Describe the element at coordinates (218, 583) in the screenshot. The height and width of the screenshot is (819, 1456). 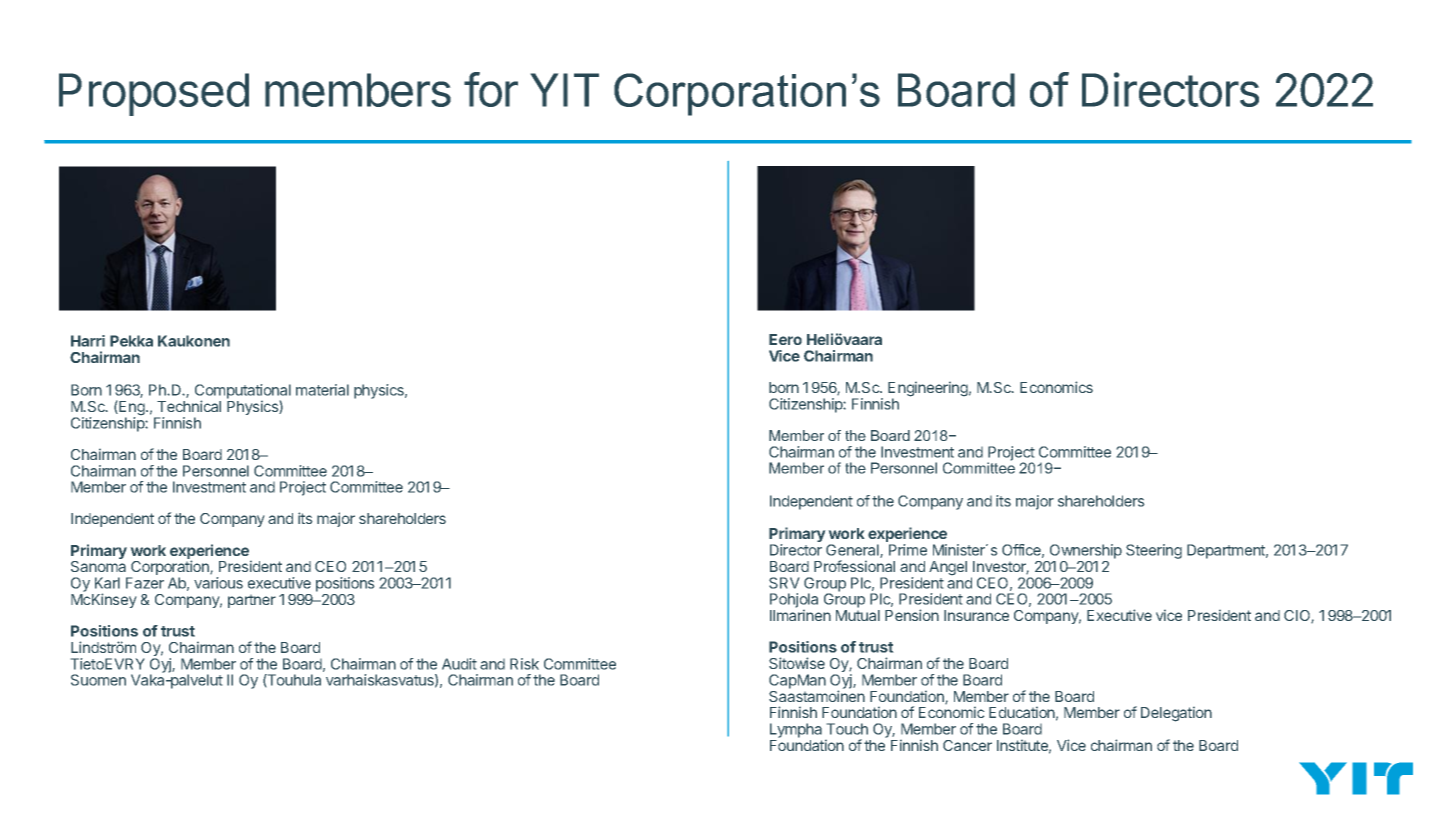
I see `various` at that location.
